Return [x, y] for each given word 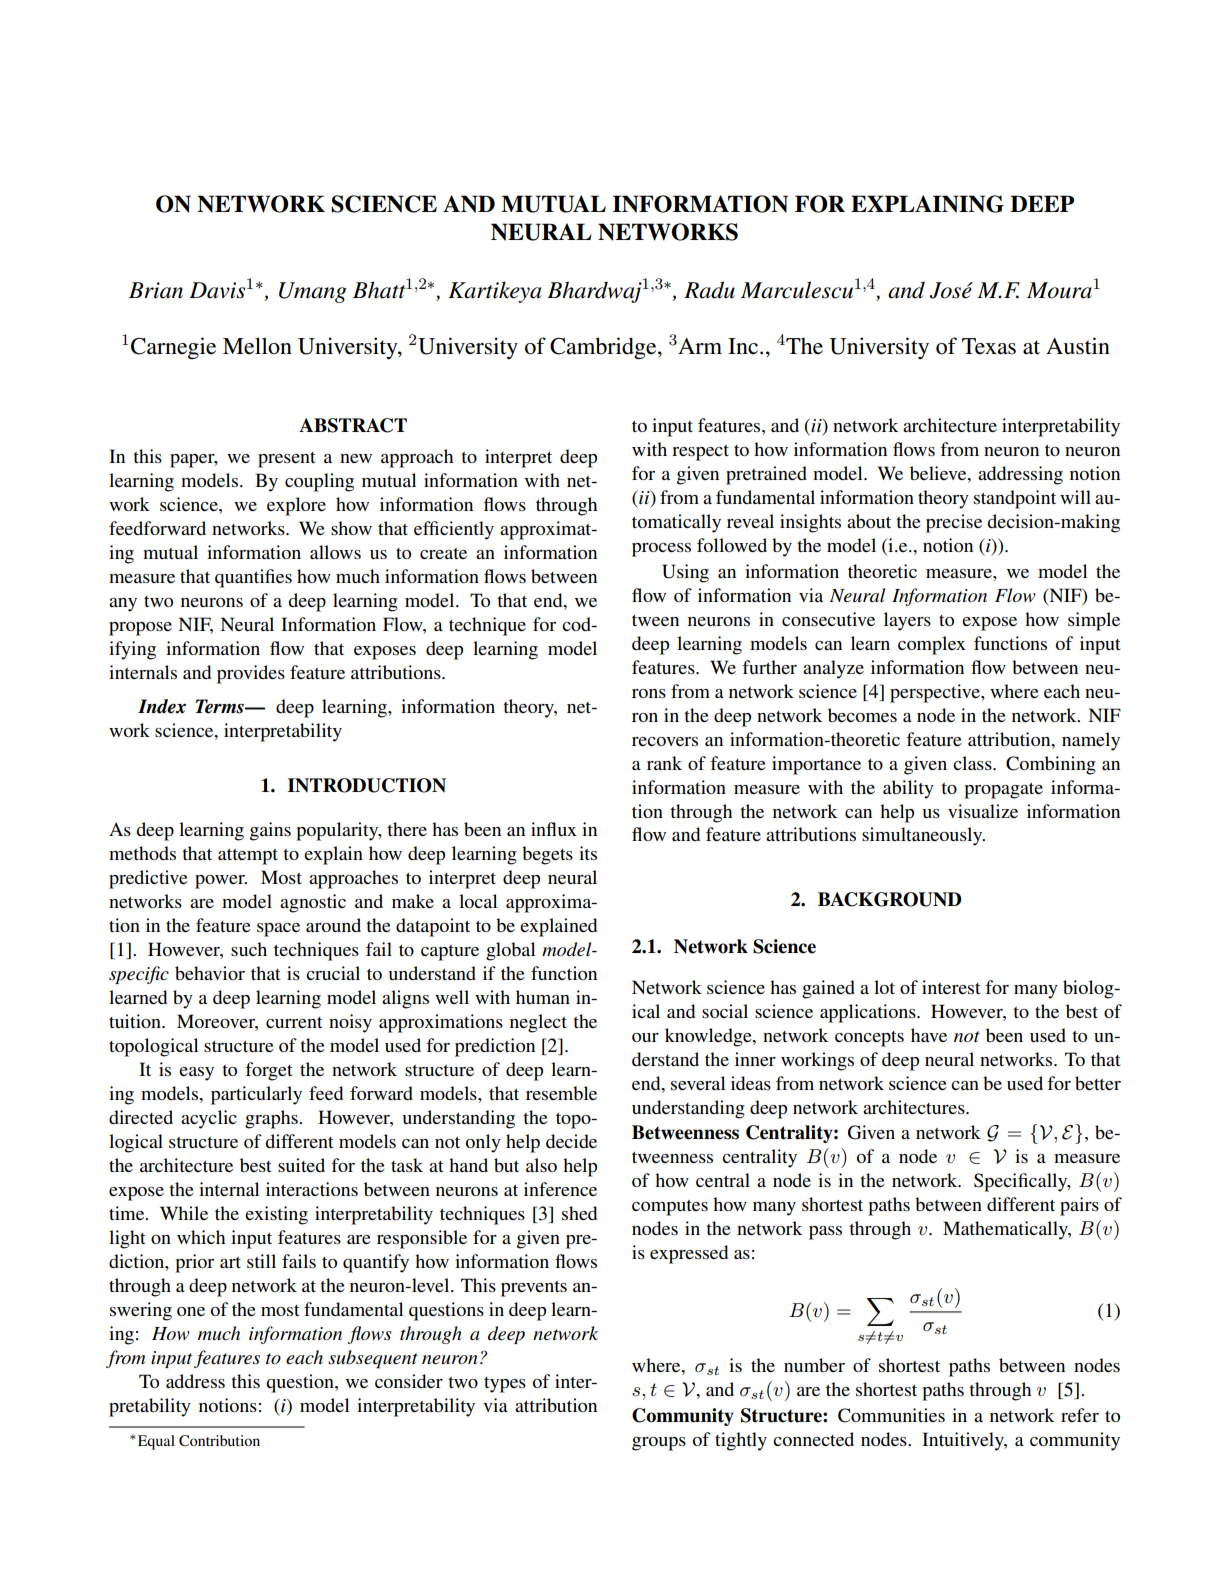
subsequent [373, 1359]
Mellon [257, 346]
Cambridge [604, 348]
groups [659, 1444]
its [588, 853]
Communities [891, 1415]
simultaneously [923, 836]
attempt [248, 857]
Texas [989, 346]
